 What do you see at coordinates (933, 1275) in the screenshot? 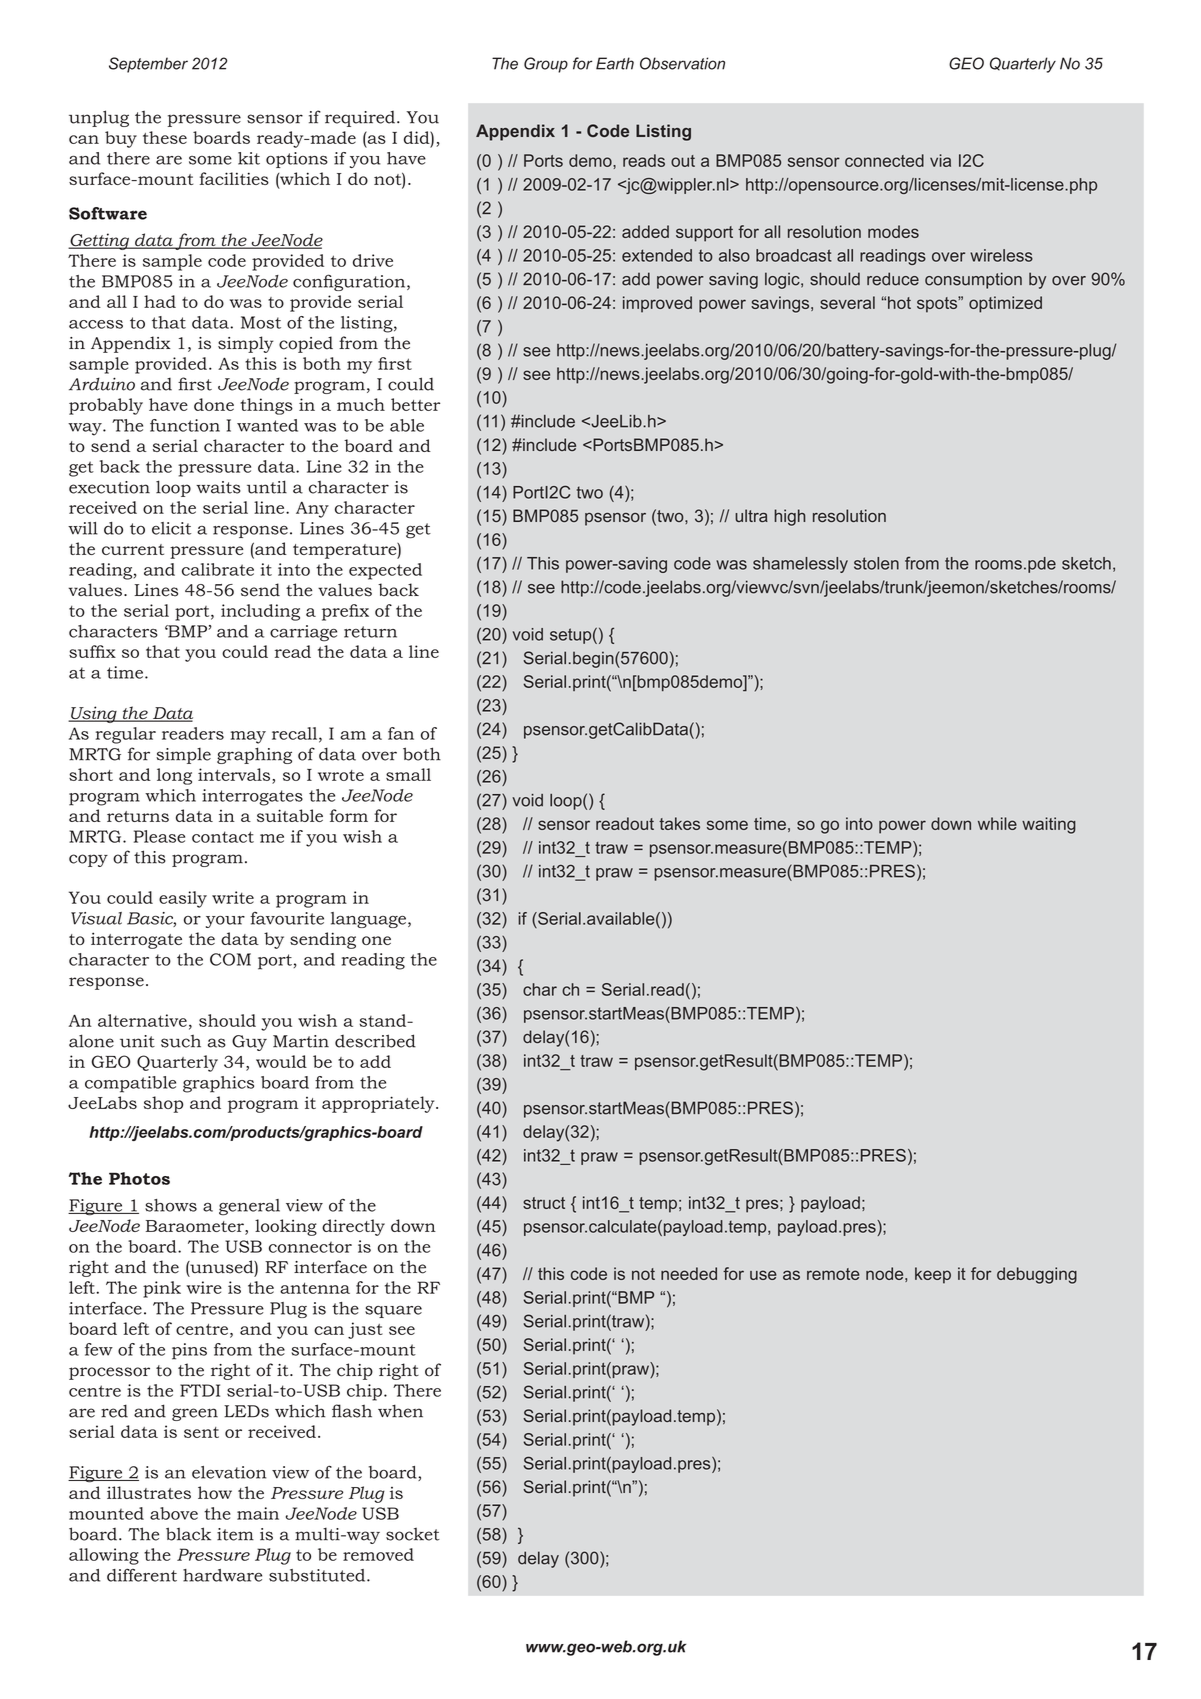
I see `keep` at bounding box center [933, 1275].
